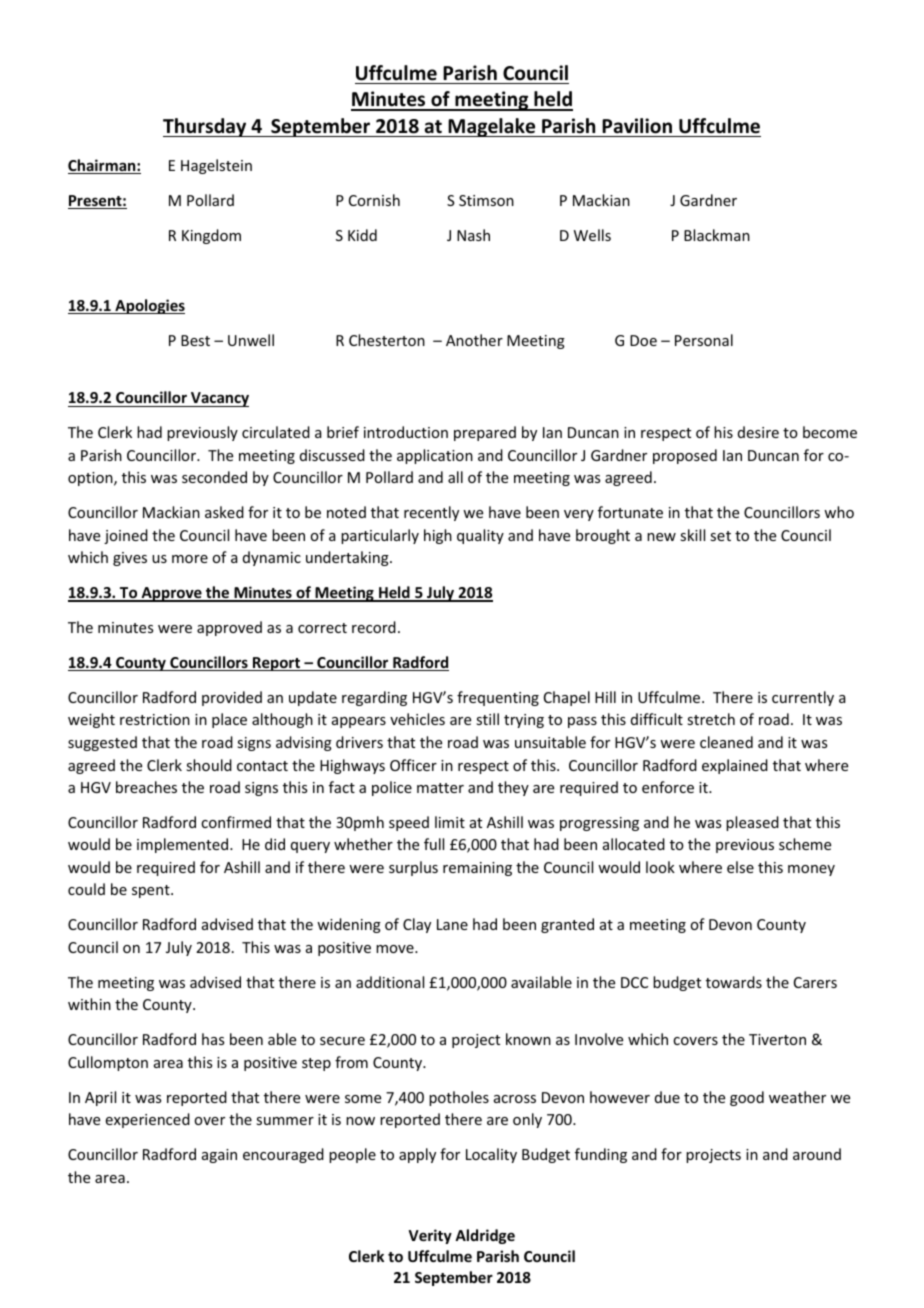 The width and height of the image is (924, 1308). What do you see at coordinates (477, 869) in the image?
I see `remaining` at bounding box center [477, 869].
